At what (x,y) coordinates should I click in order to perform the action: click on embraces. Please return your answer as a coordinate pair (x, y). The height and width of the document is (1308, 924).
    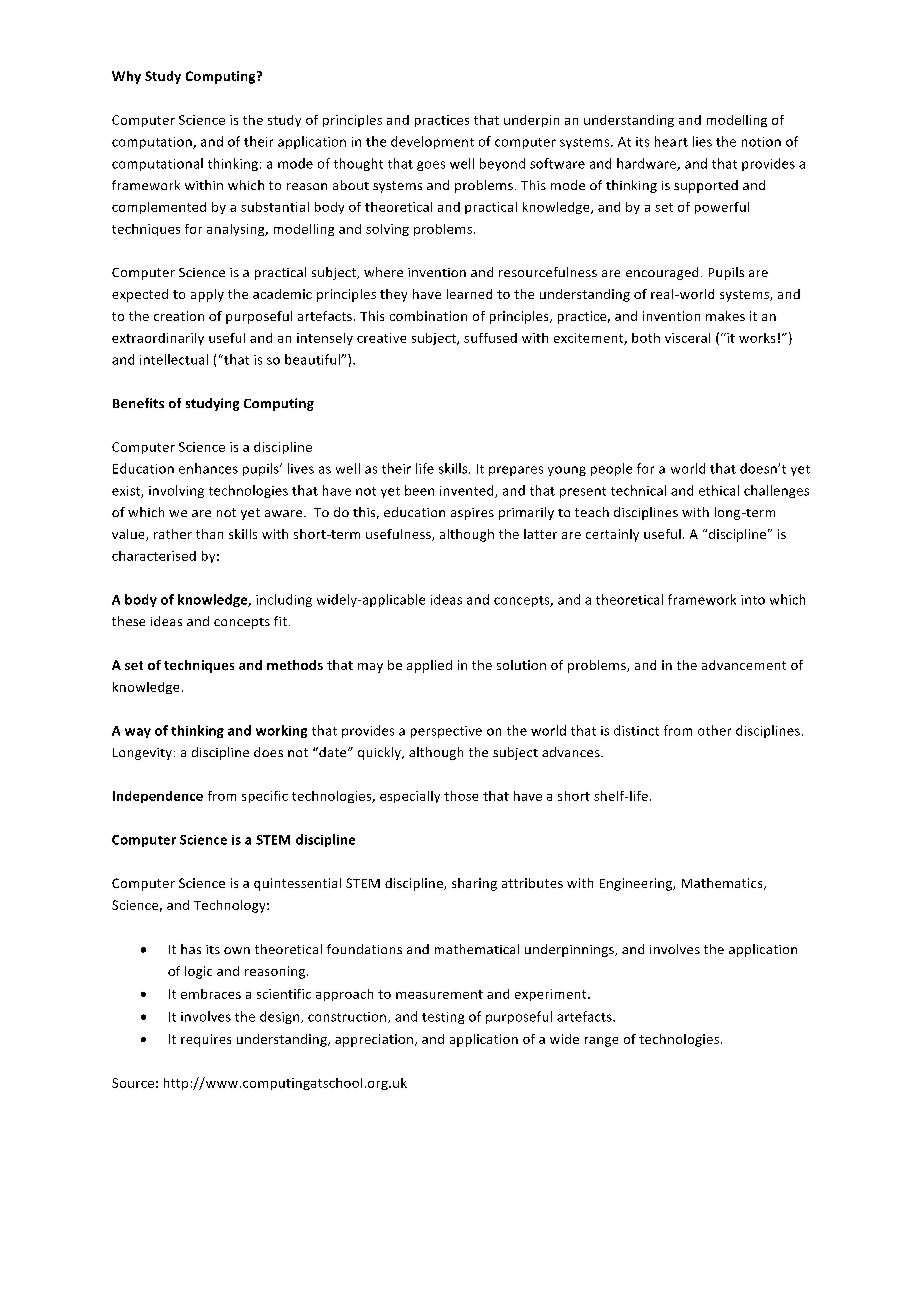
    Looking at the image, I should click on (211, 994).
